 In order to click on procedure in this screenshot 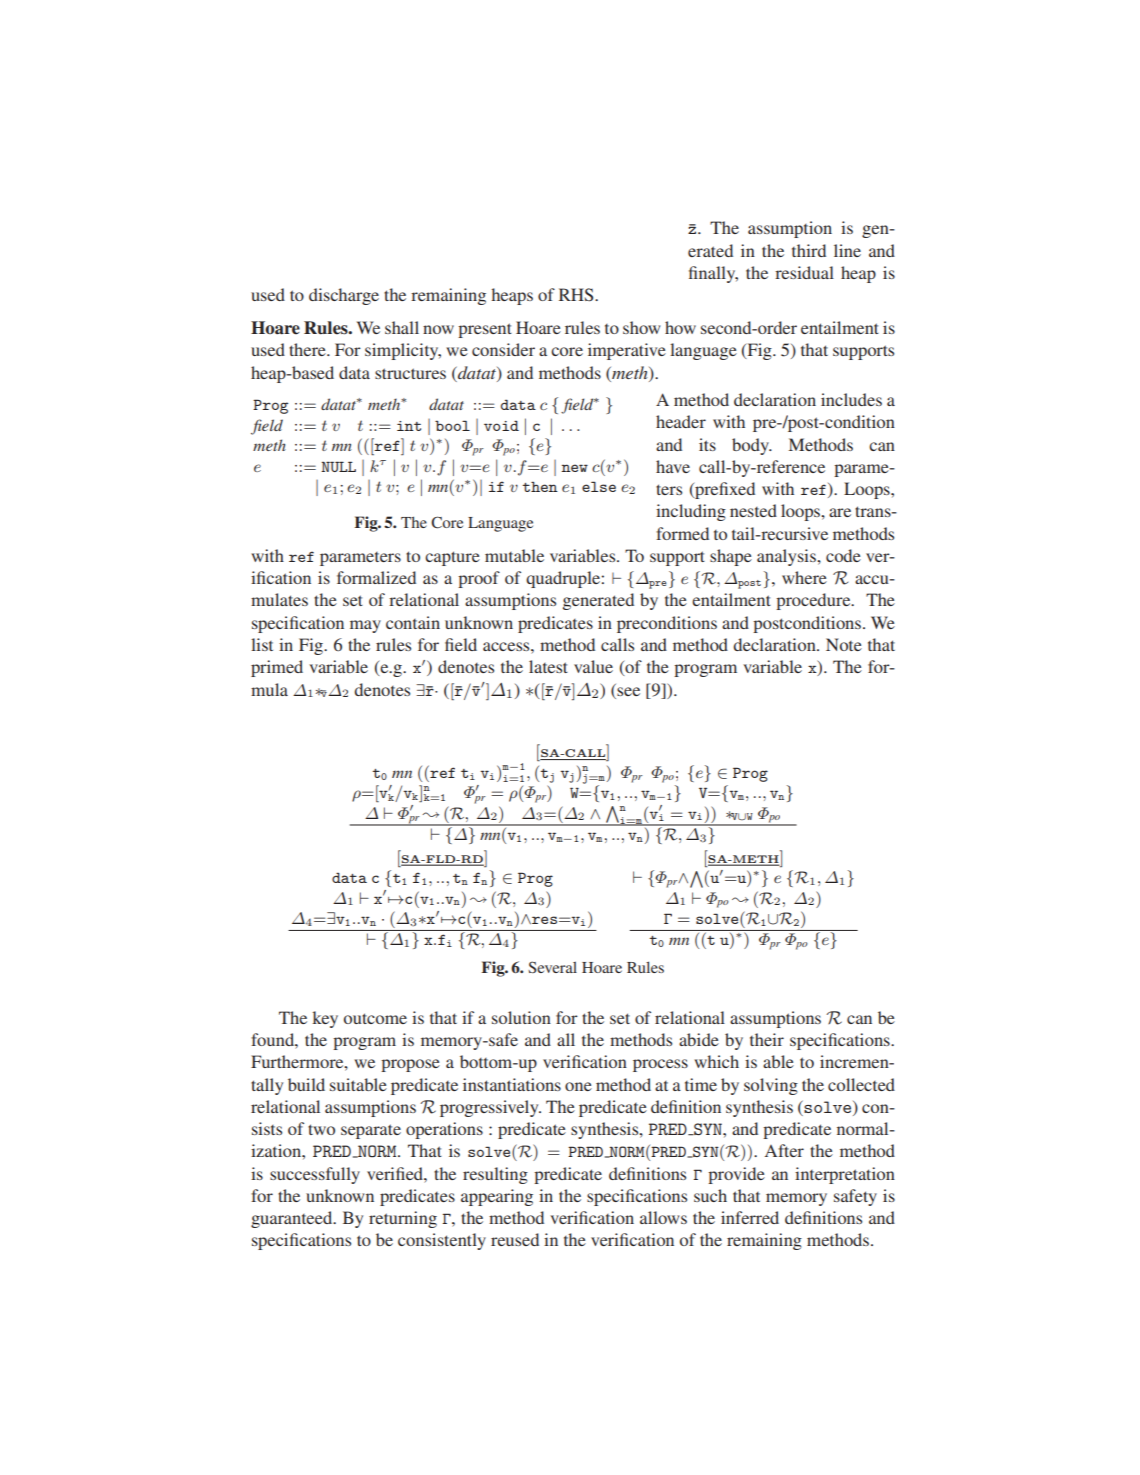, I will do `click(814, 601)`.
